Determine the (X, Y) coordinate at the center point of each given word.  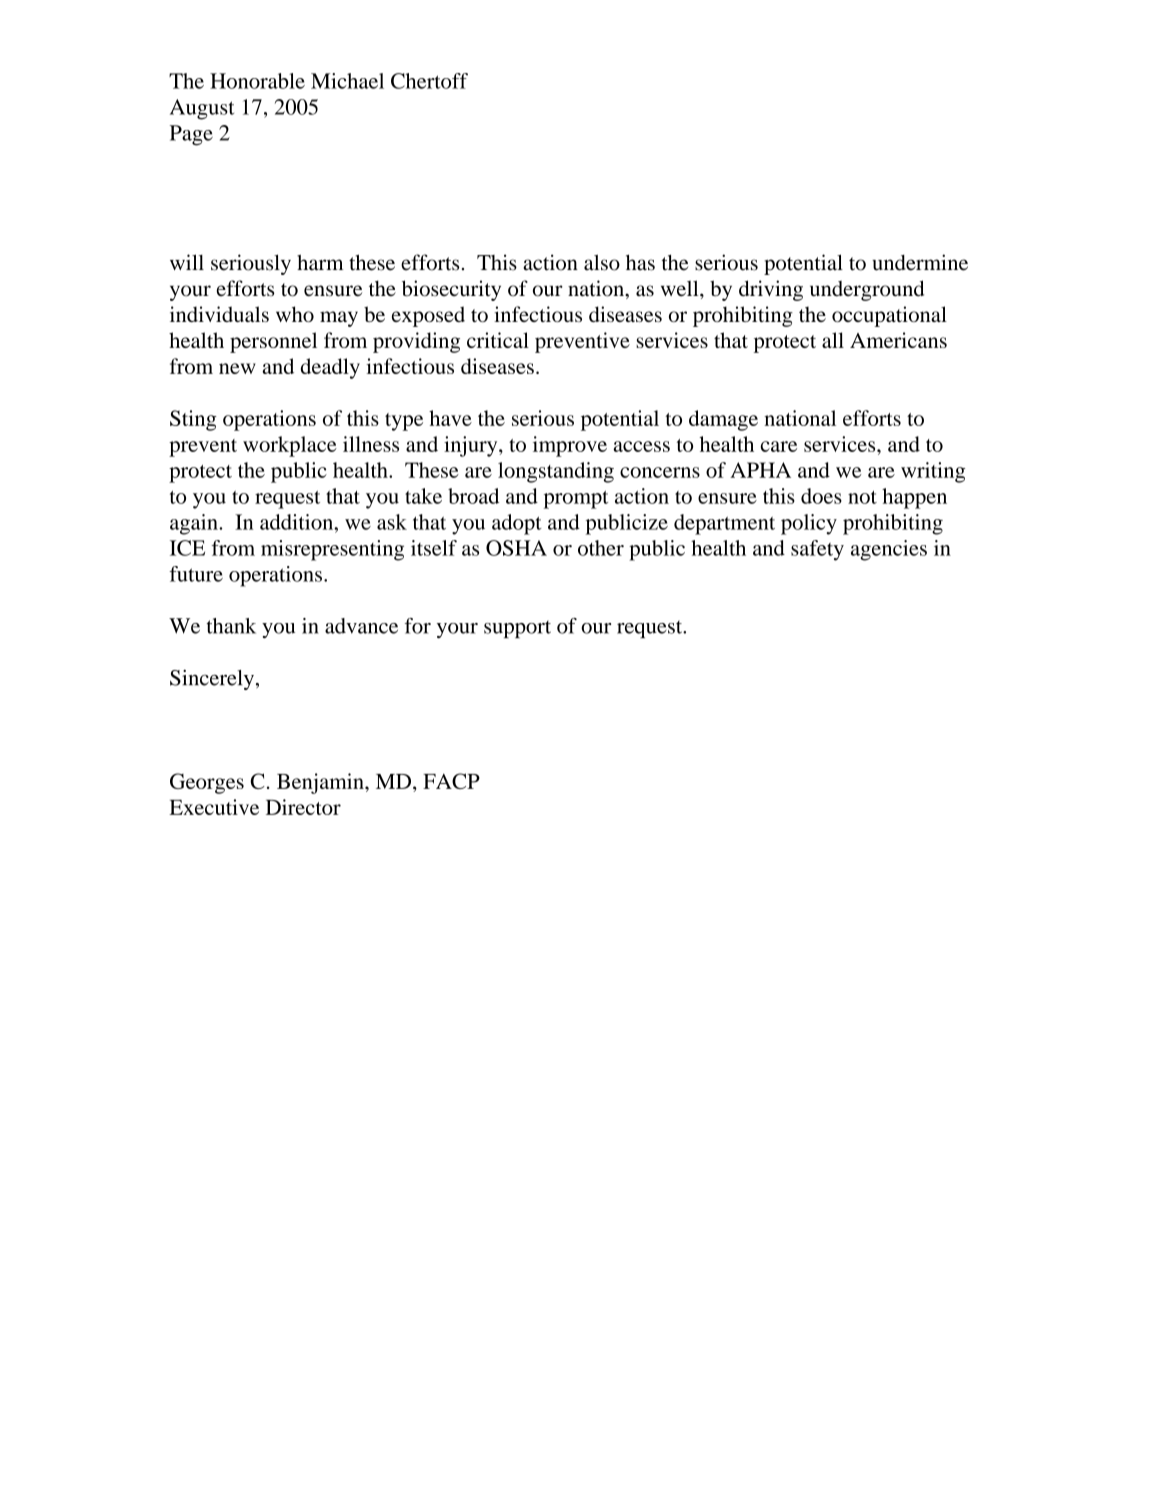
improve (570, 446)
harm (320, 262)
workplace (290, 446)
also (602, 262)
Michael (347, 81)
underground (867, 290)
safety (817, 550)
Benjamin (321, 783)
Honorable (257, 81)
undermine (920, 262)
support (517, 629)
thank (231, 626)
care (779, 446)
